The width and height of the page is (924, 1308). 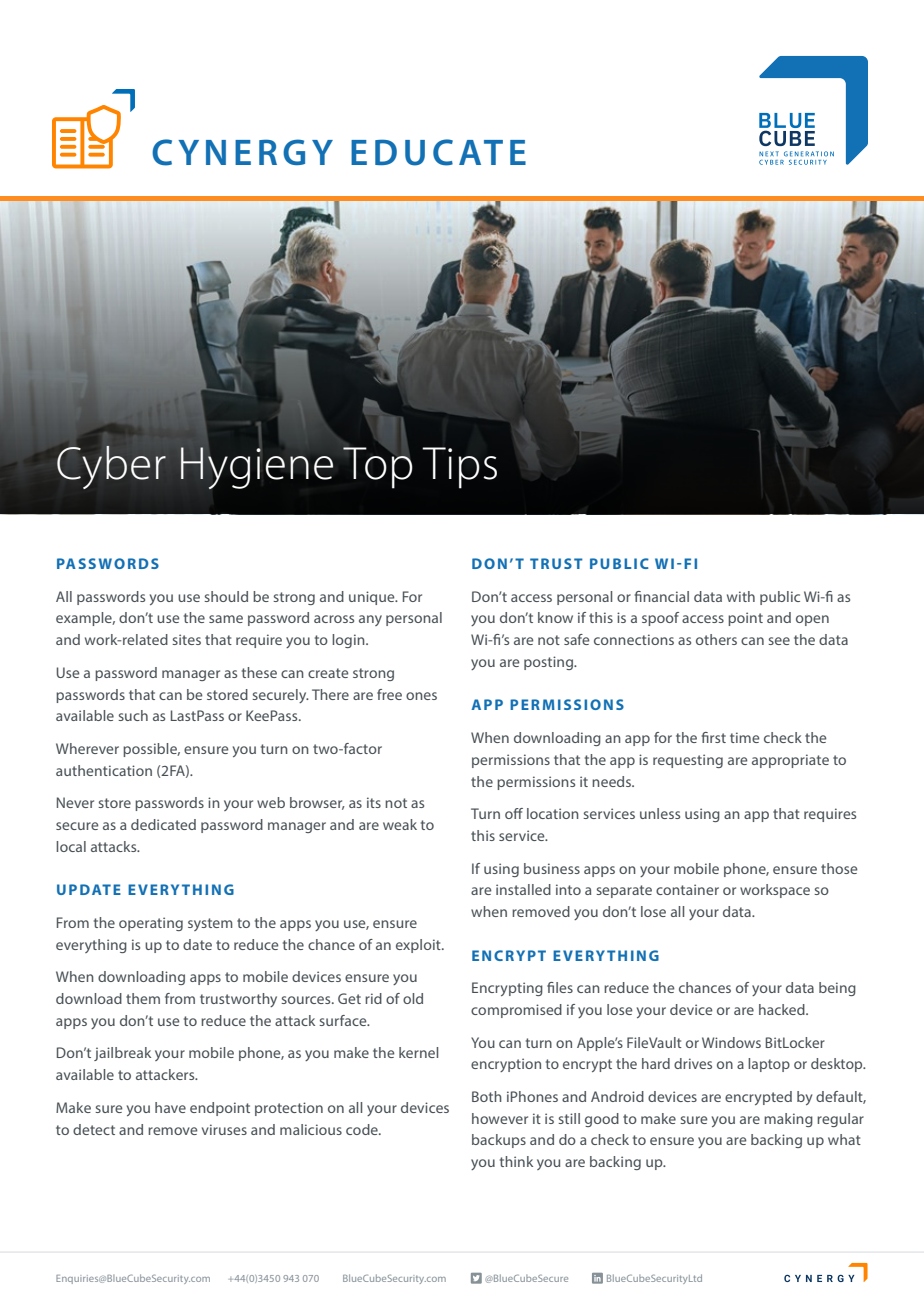 I want to click on unless, so click(x=660, y=813).
